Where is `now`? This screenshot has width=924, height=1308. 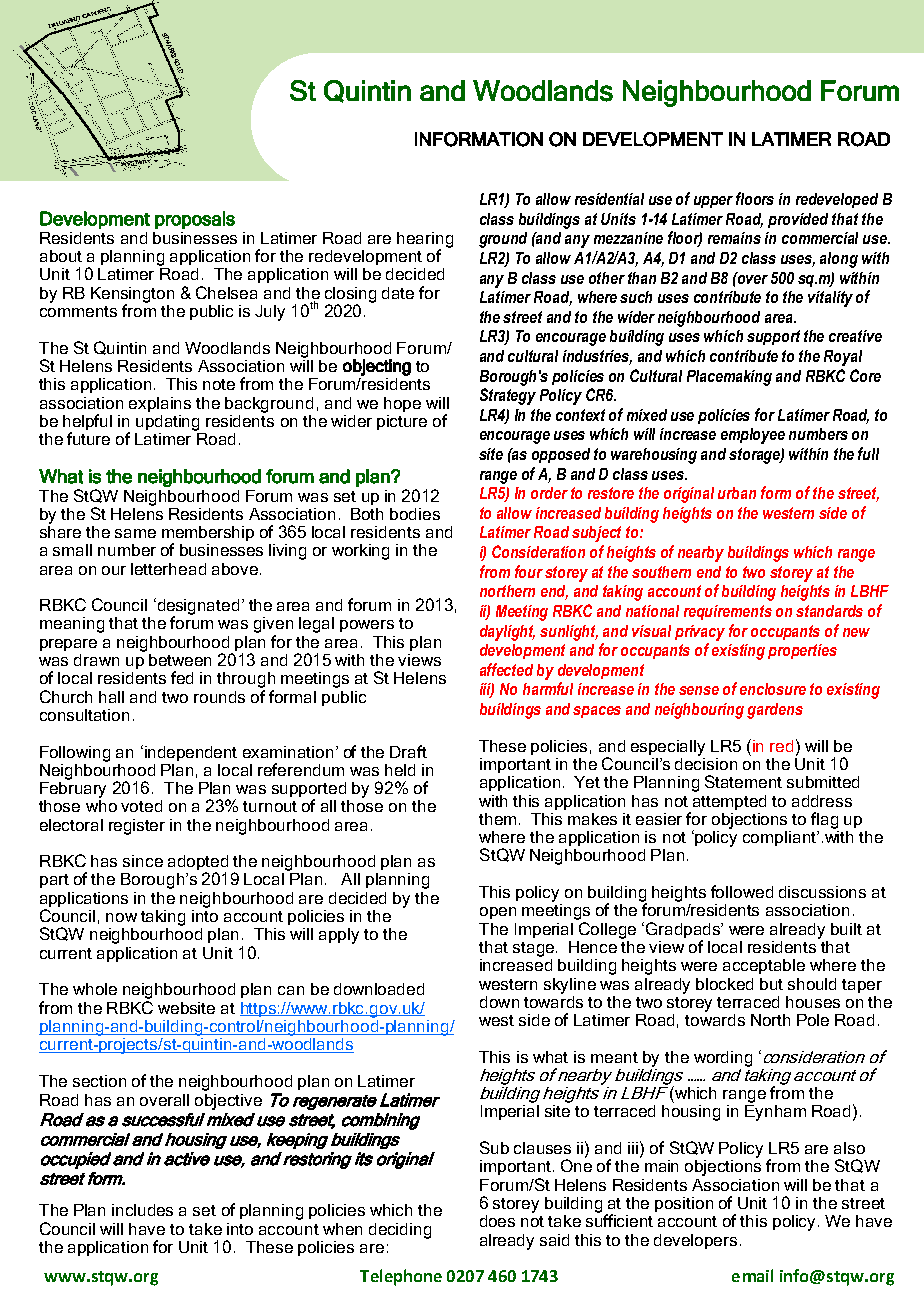
now is located at coordinates (121, 917).
